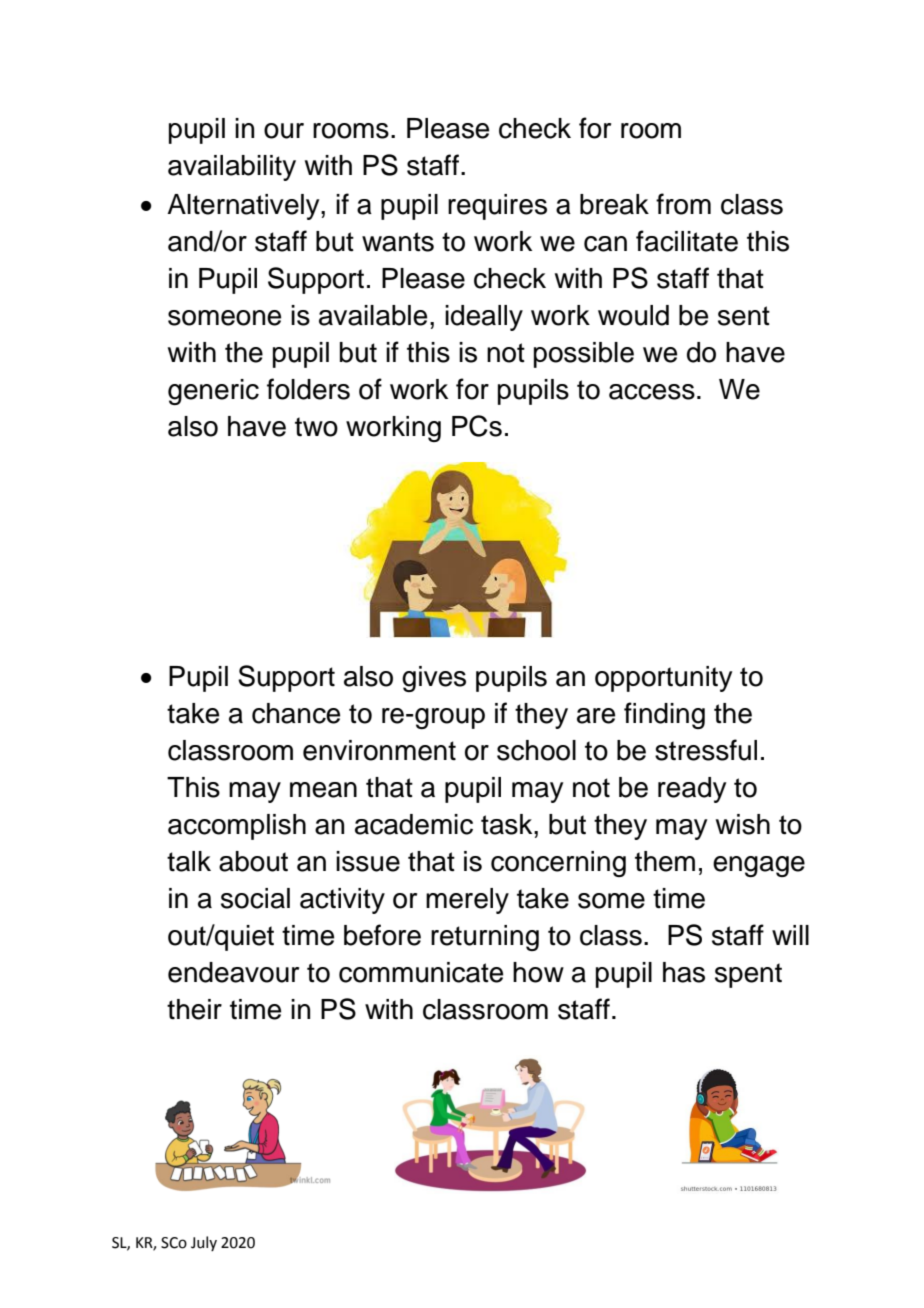 The height and width of the screenshot is (1308, 924). I want to click on Alternatively, so click(244, 207).
